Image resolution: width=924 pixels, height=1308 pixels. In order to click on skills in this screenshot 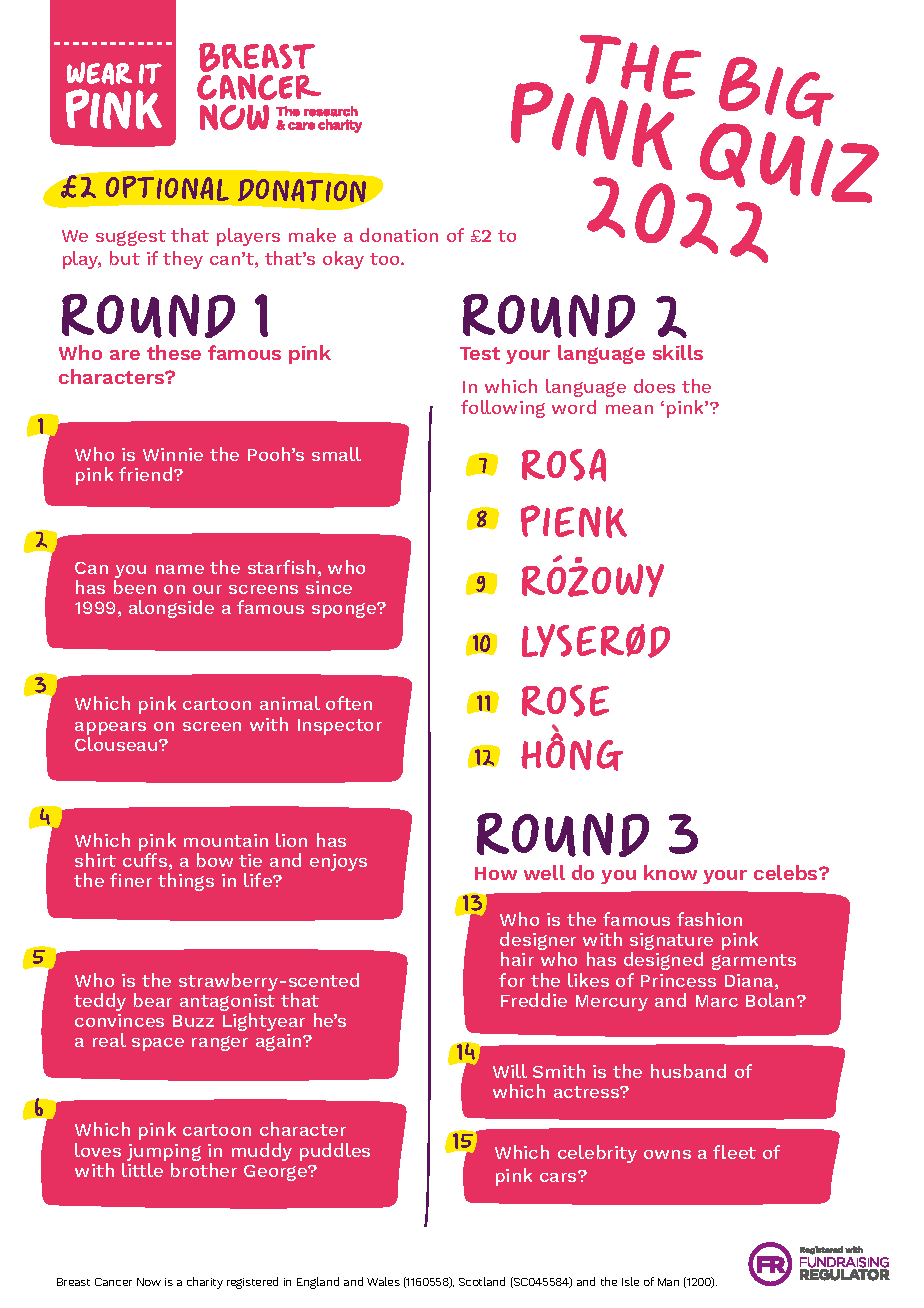, I will do `click(678, 352)`.
